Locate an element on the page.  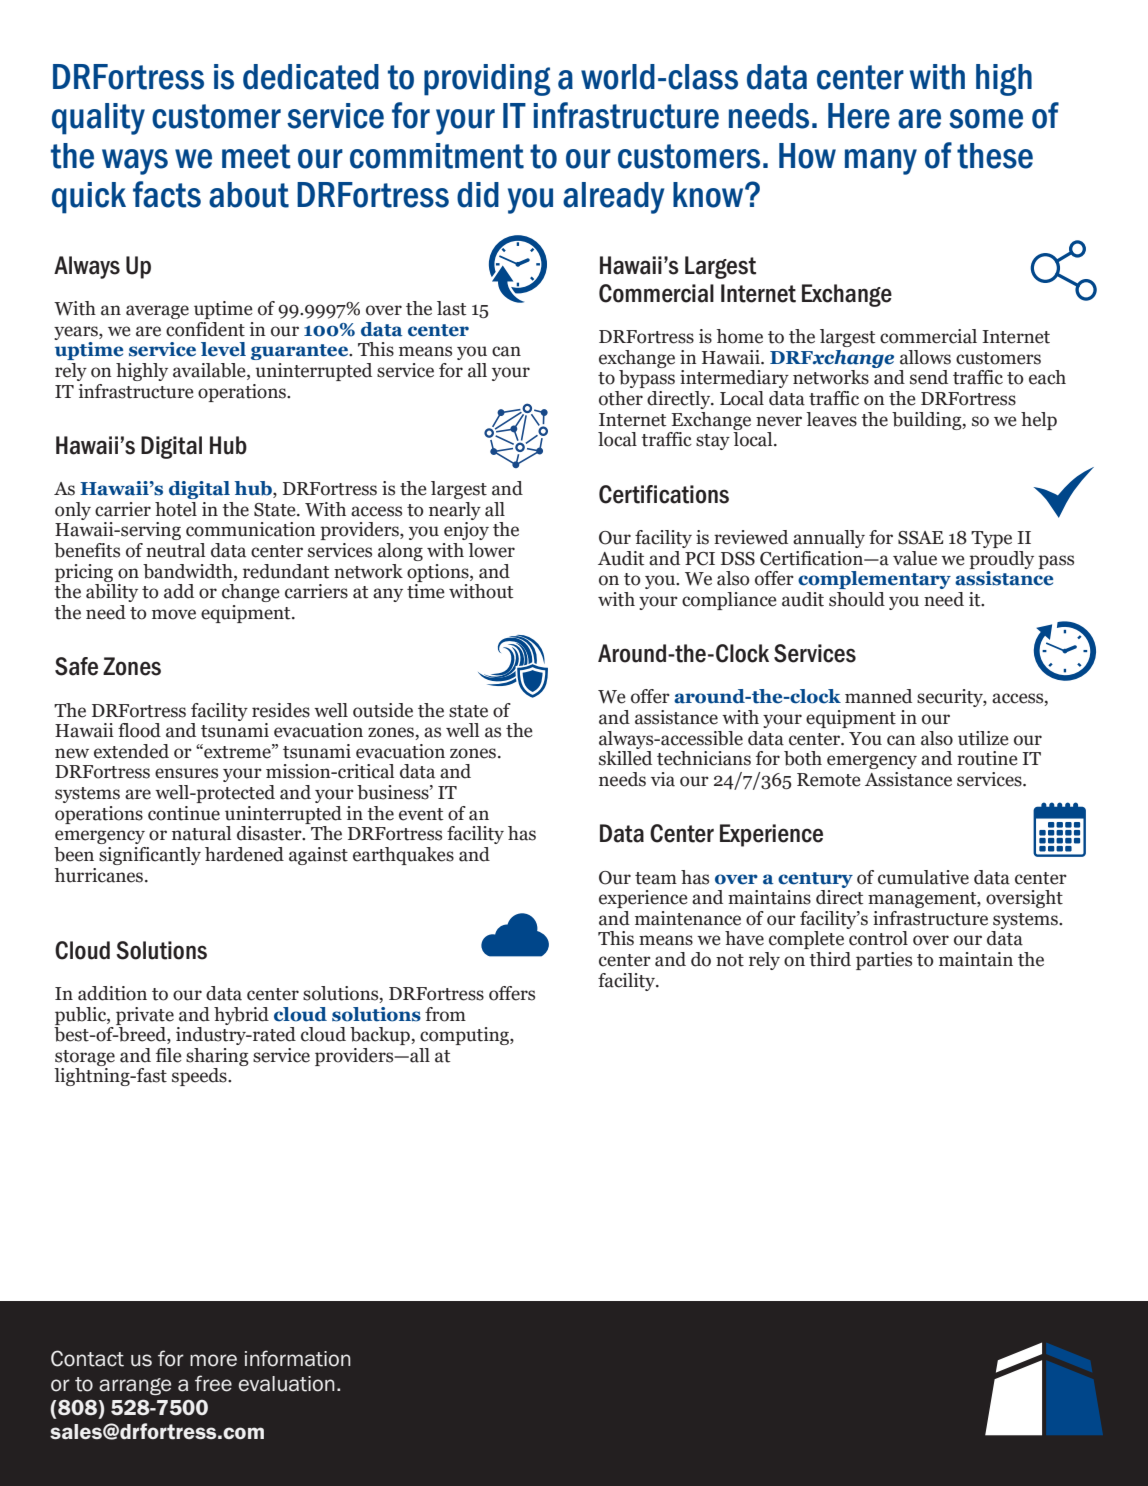
more is located at coordinates (213, 1360).
